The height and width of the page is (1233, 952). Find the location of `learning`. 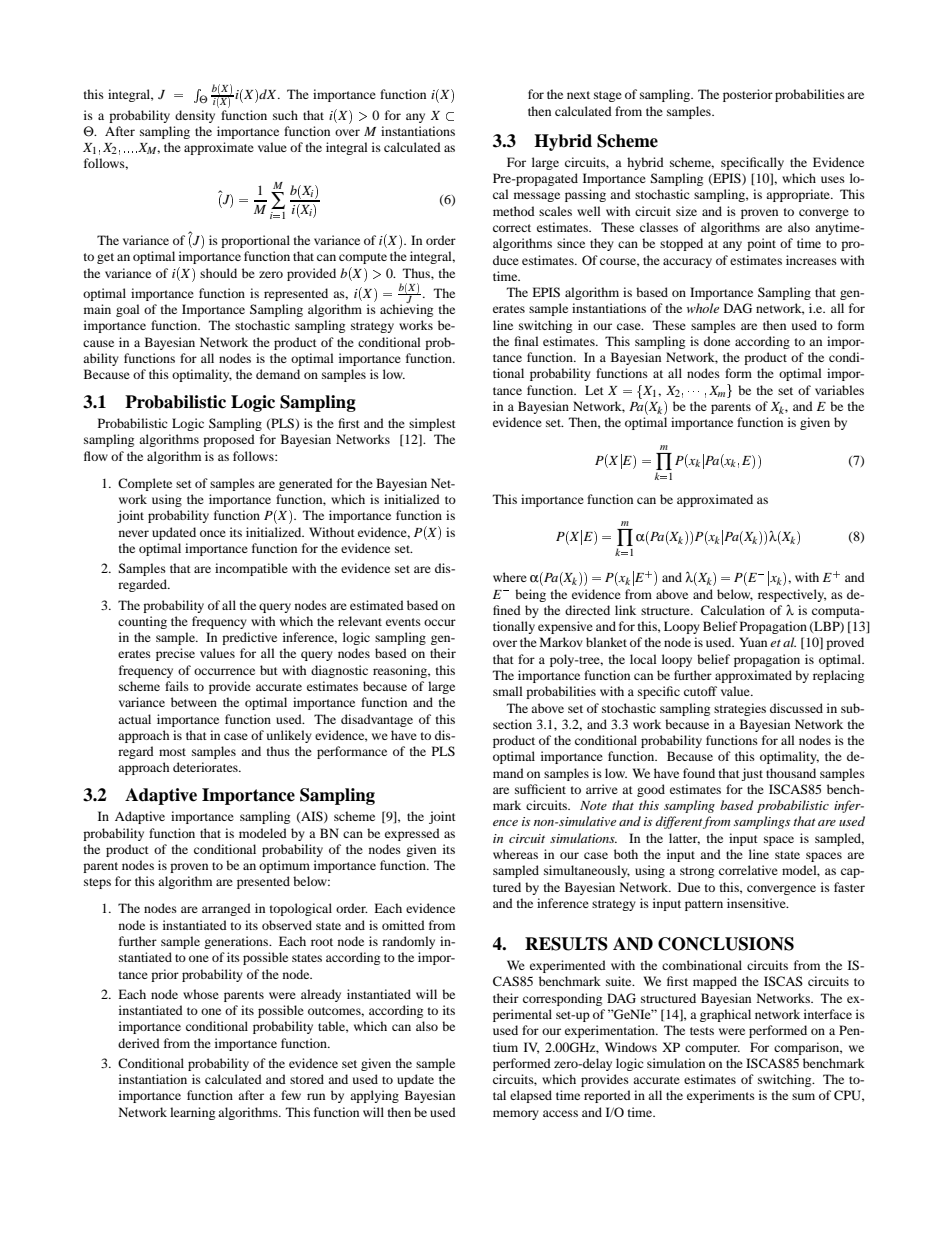

learning is located at coordinates (192, 1113).
